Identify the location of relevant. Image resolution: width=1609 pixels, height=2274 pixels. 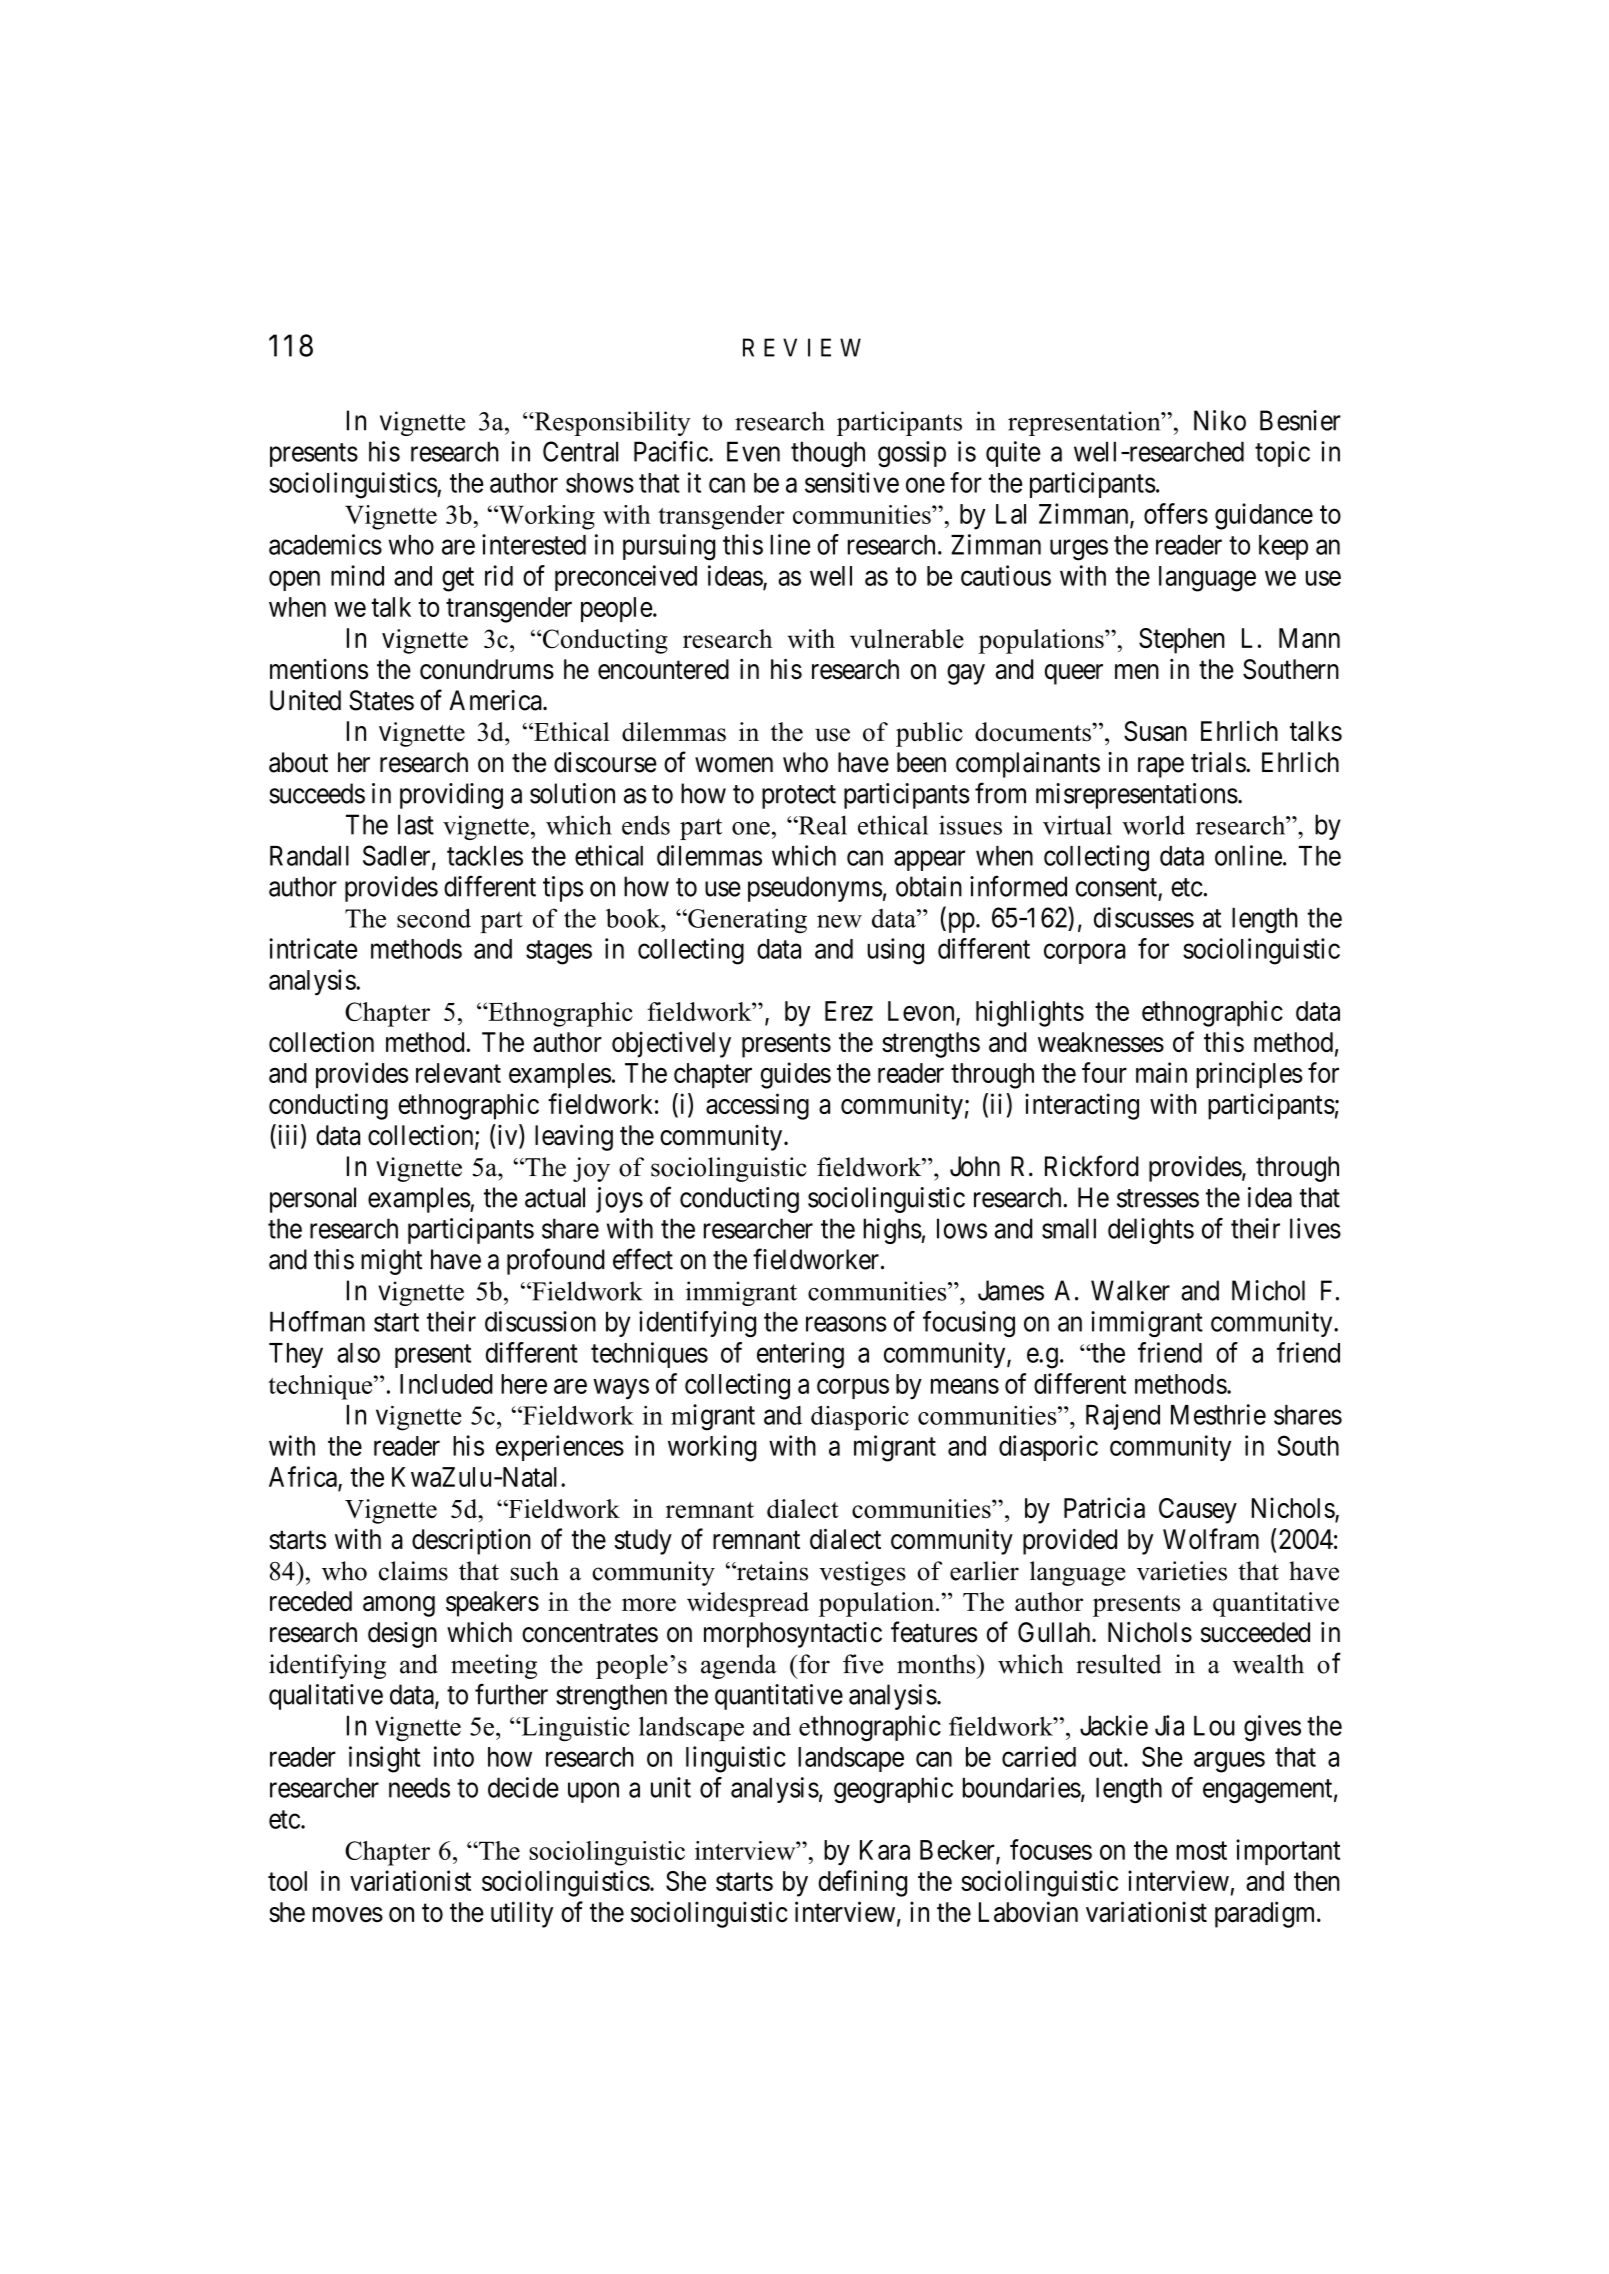
(458, 1073).
